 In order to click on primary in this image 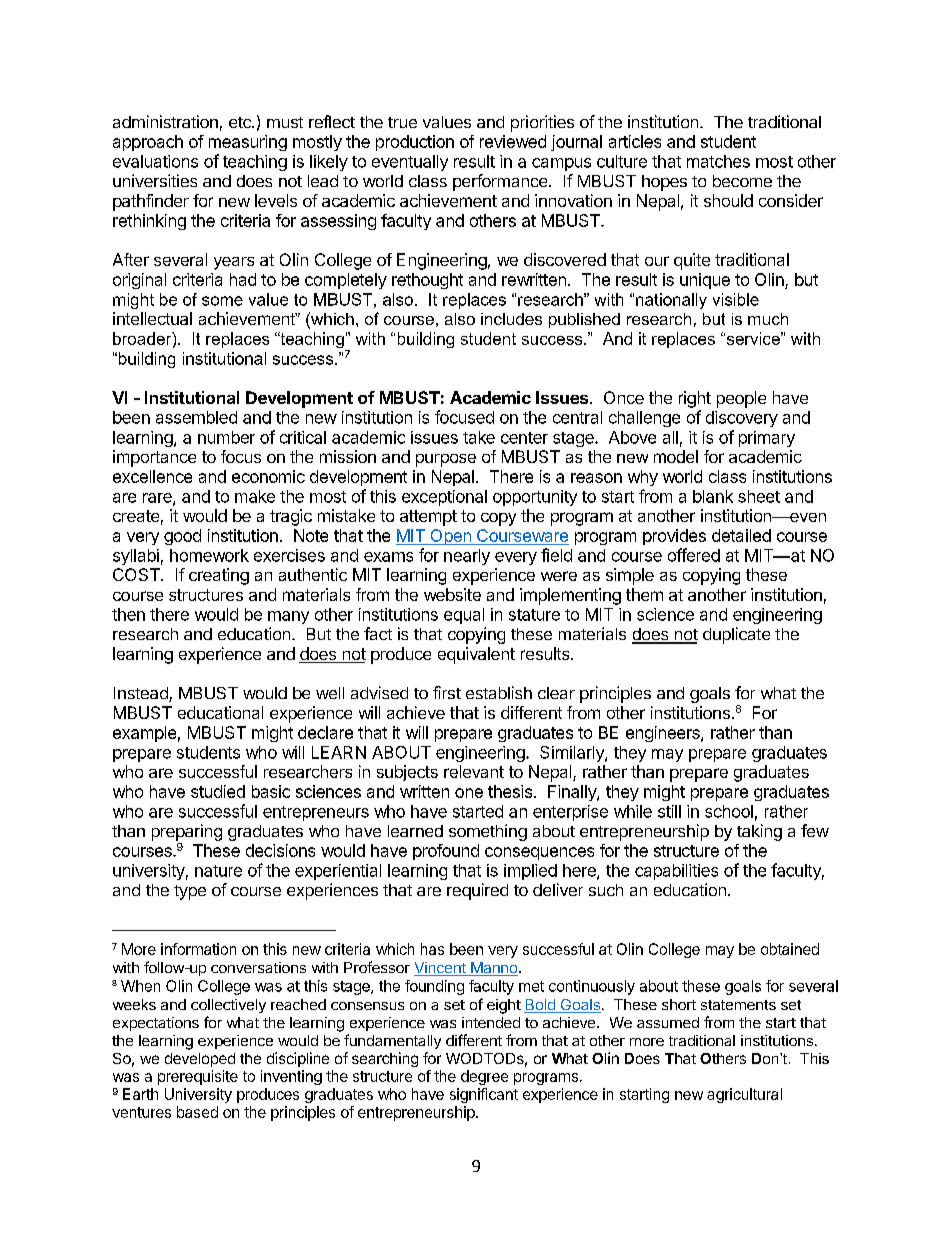, I will do `click(767, 439)`.
